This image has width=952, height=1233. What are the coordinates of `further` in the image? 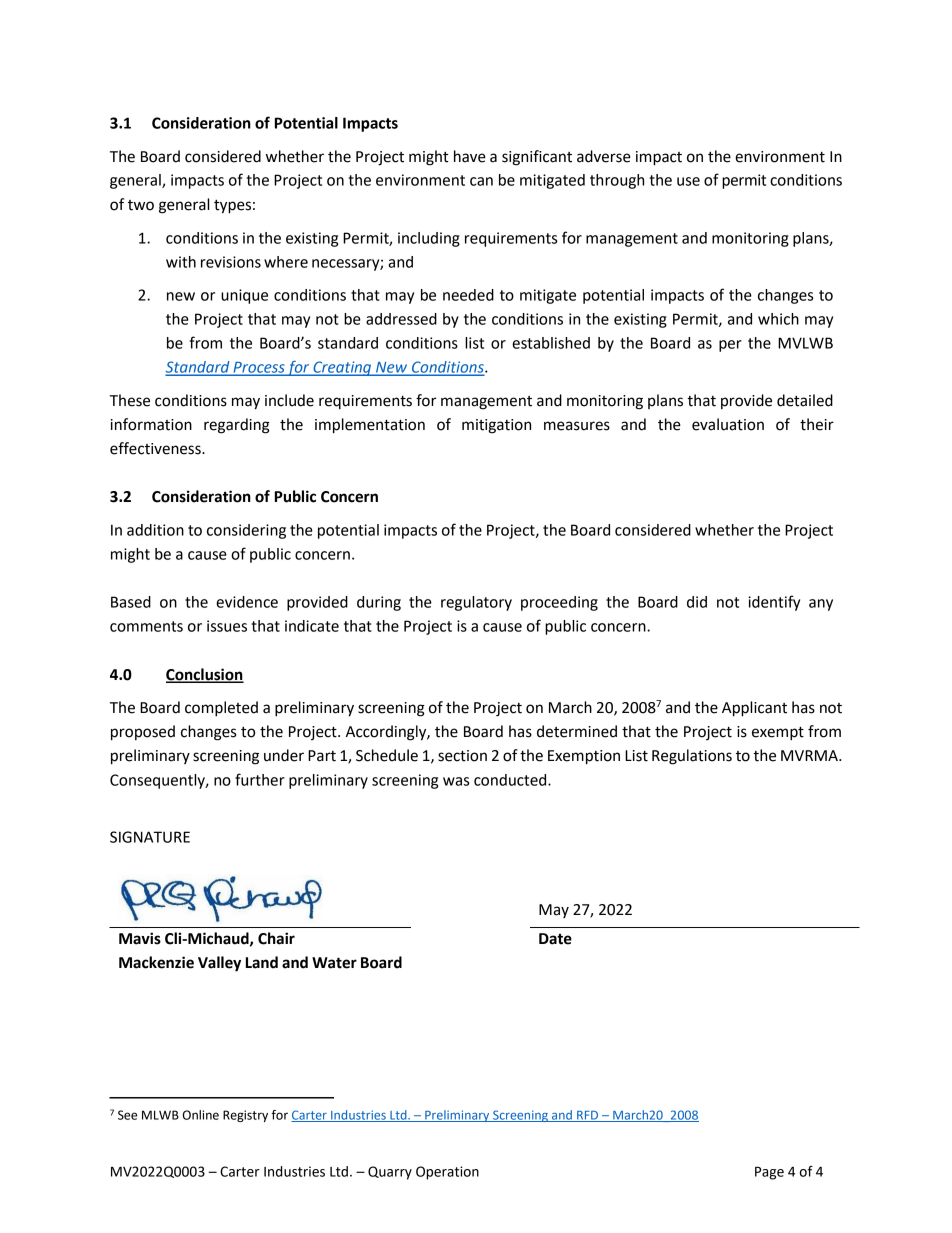 It's located at (260, 779).
